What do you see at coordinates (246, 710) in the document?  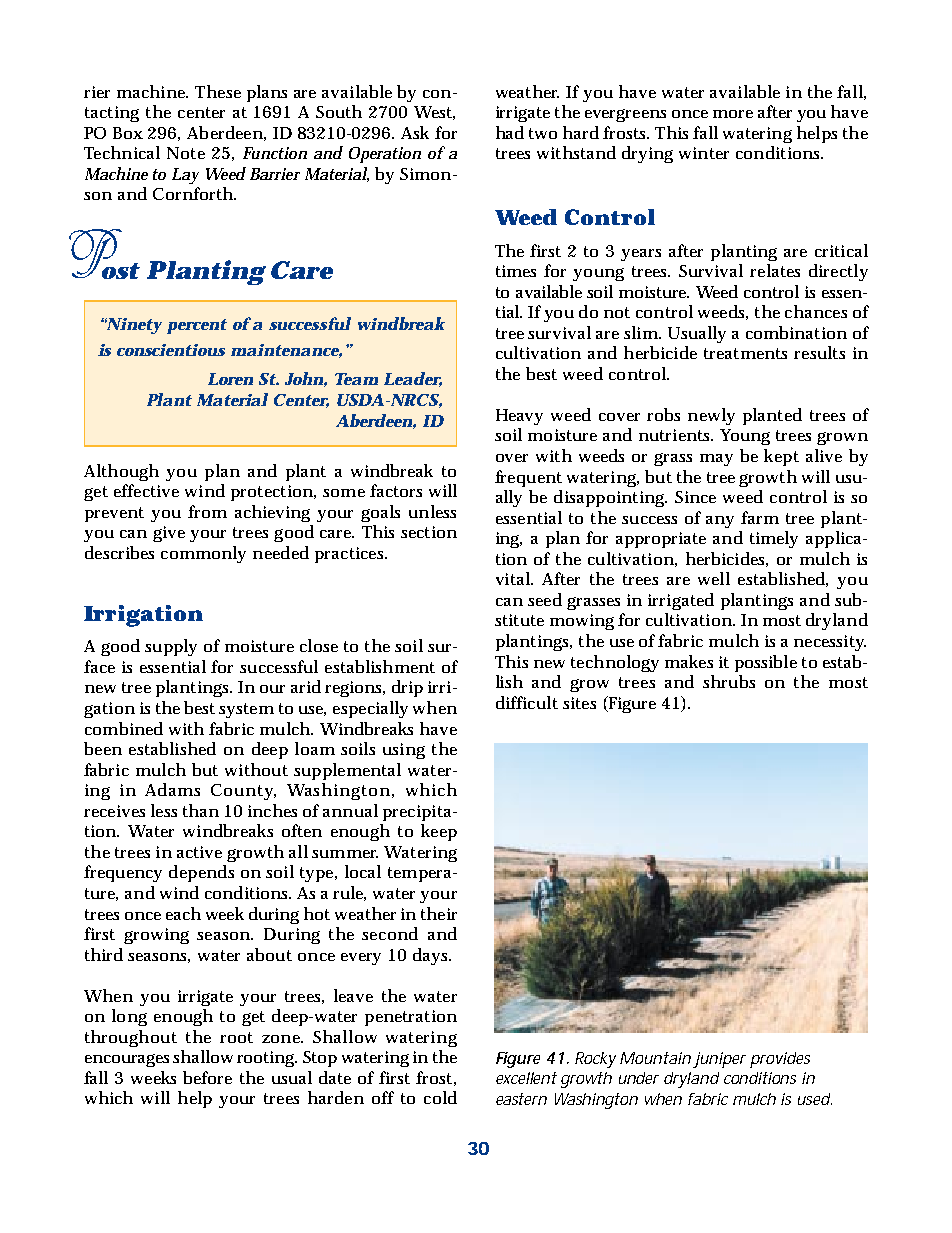 I see `system` at bounding box center [246, 710].
